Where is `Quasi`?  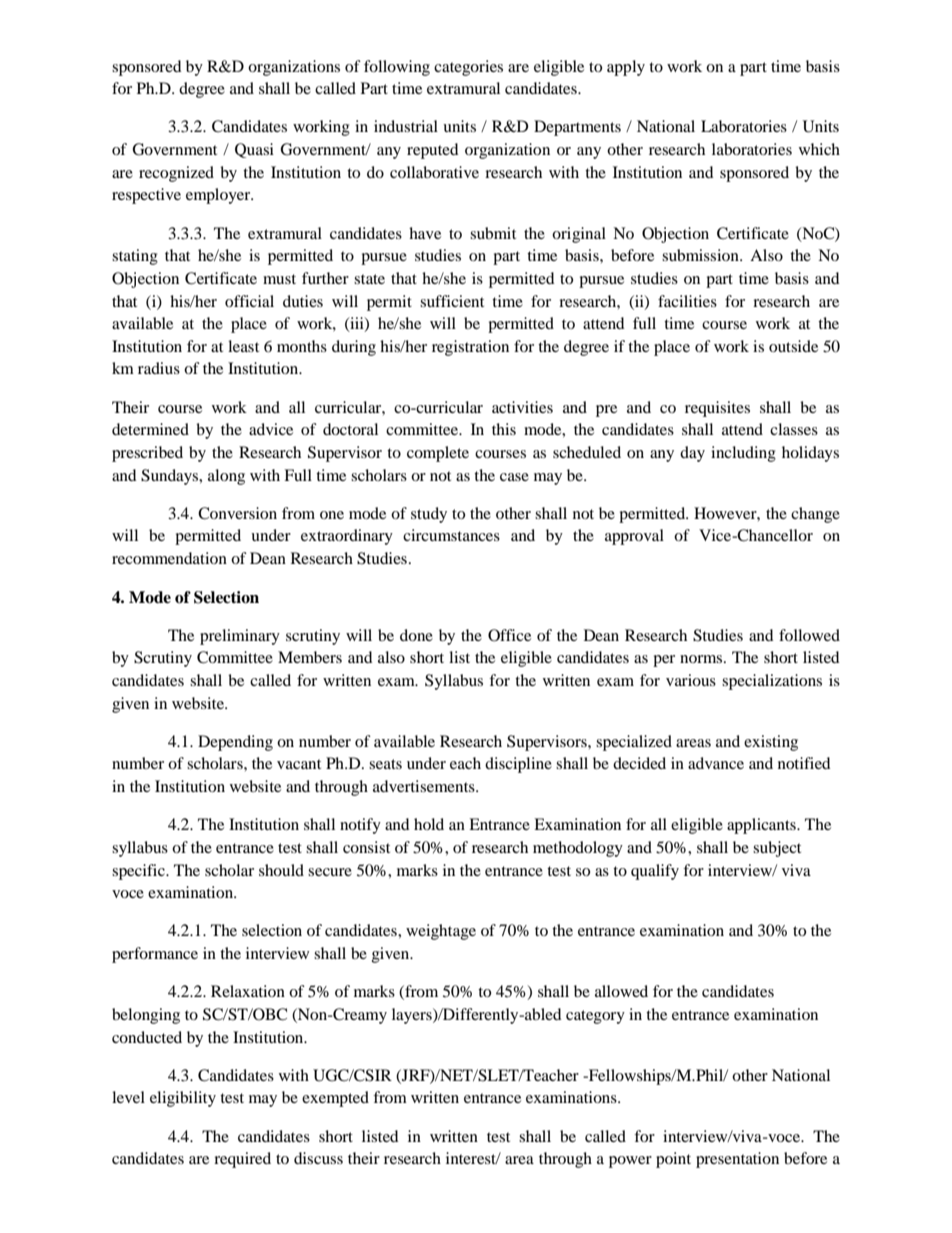
Quasi is located at coordinates (254, 150).
